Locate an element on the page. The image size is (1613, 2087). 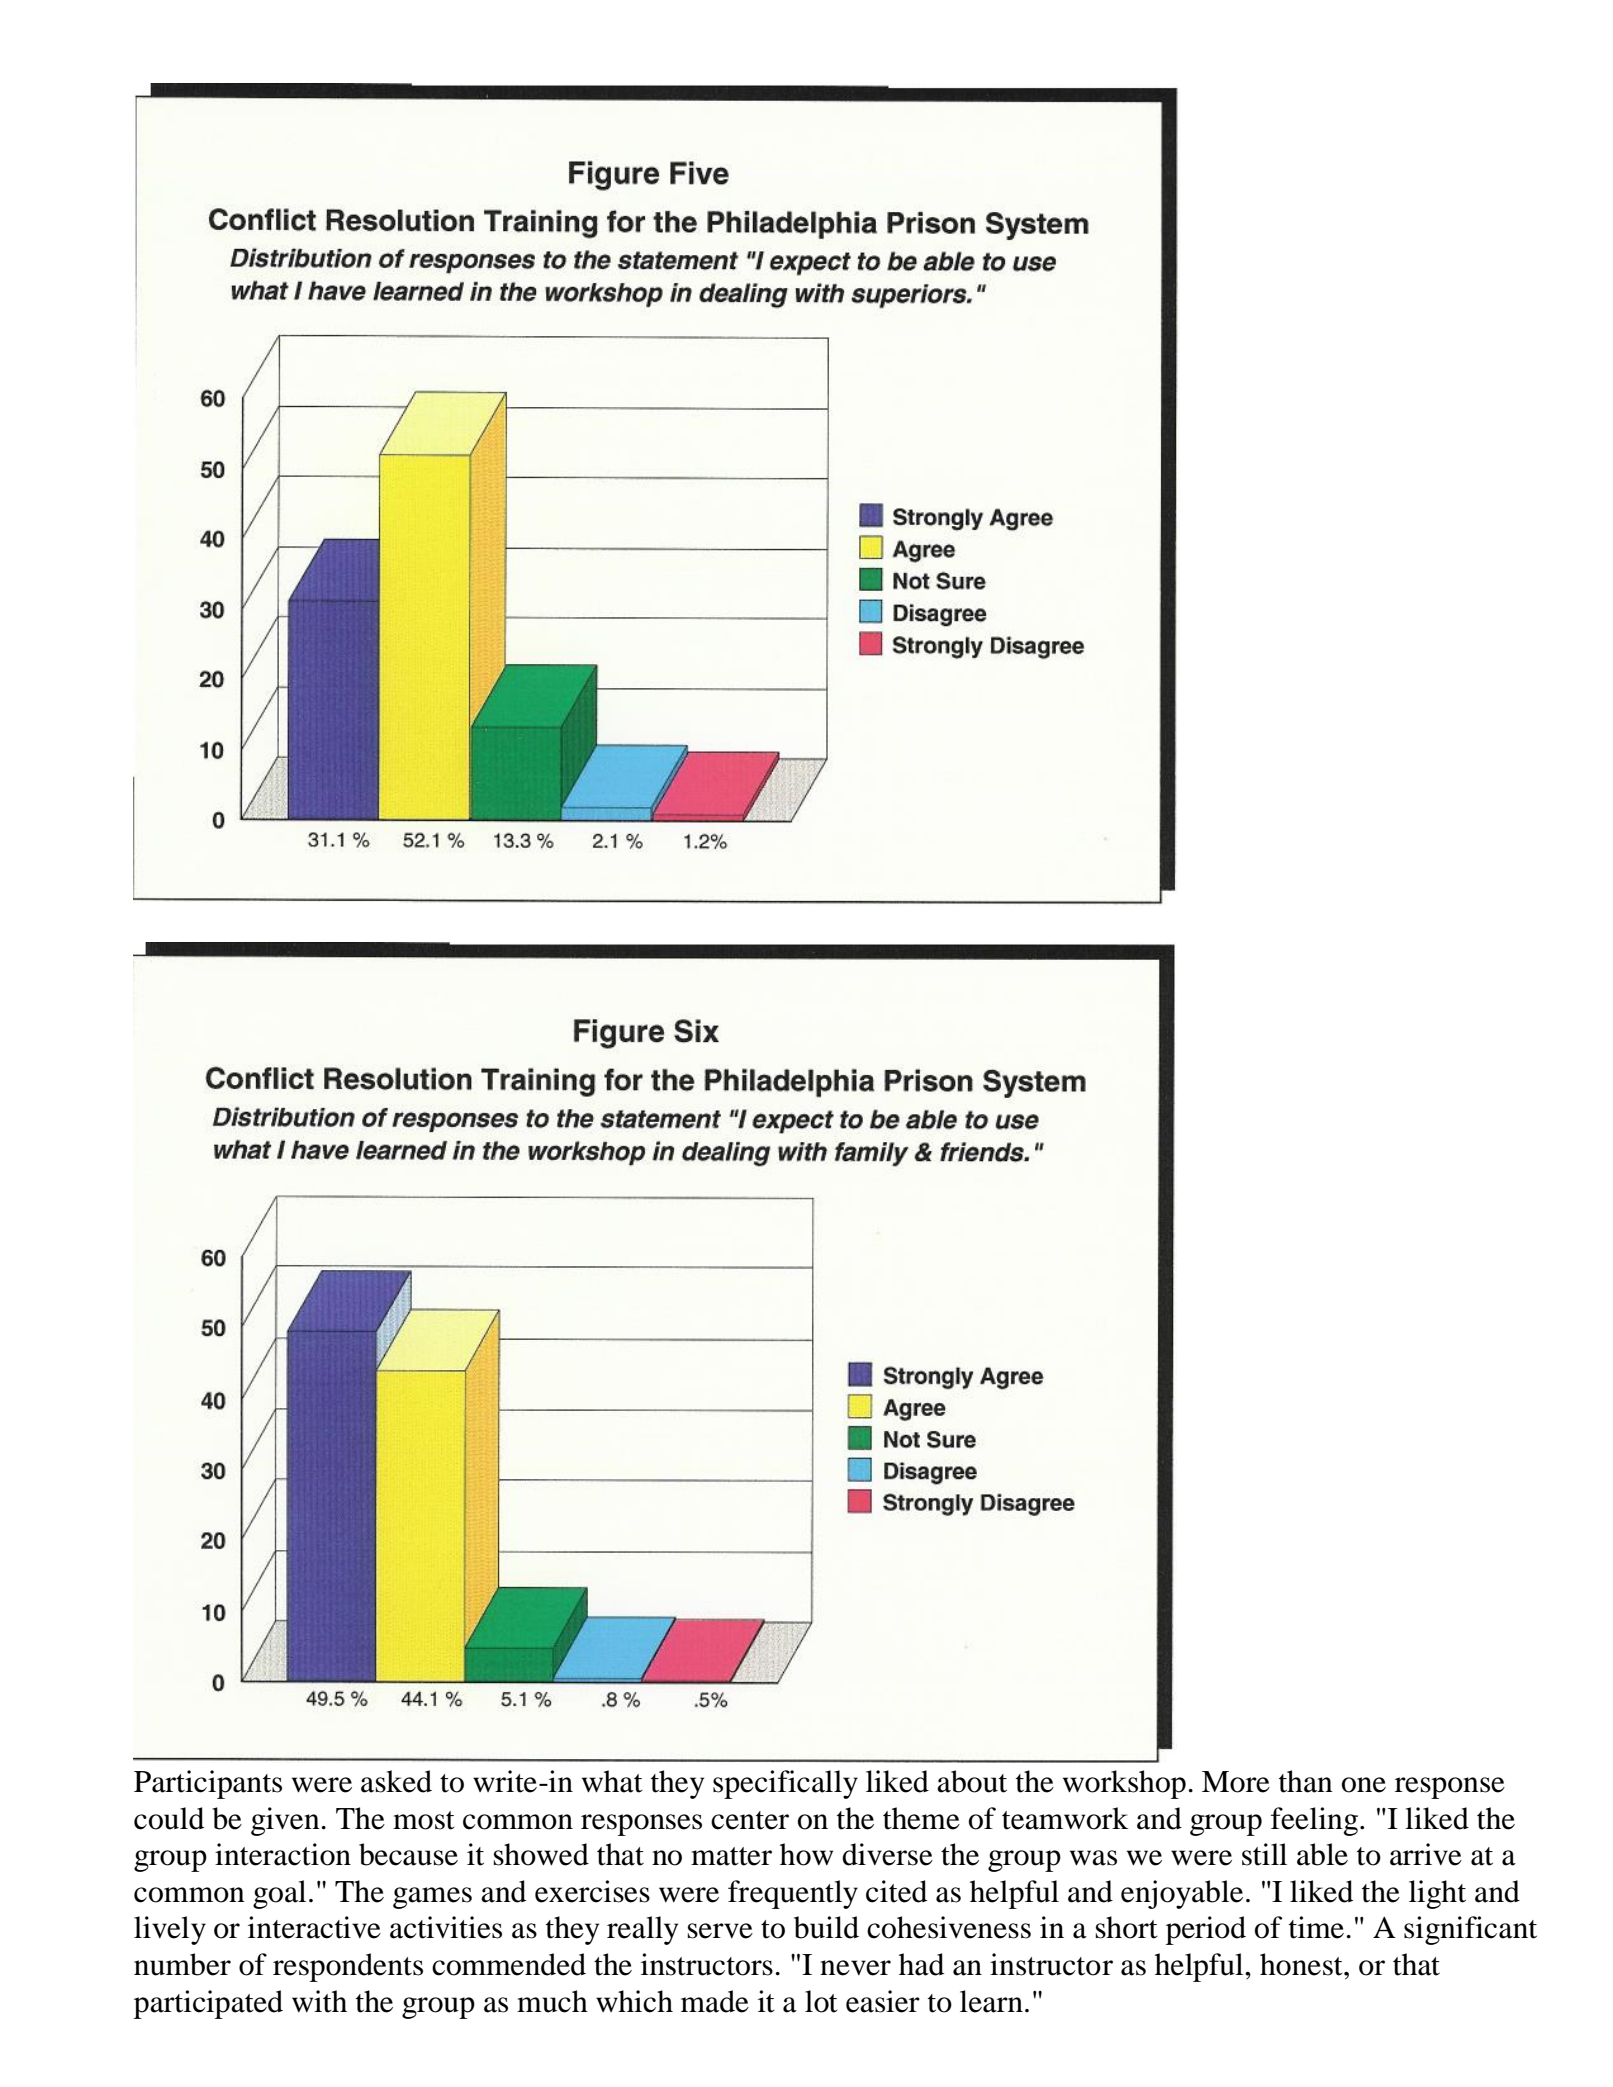
serve is located at coordinates (720, 1931).
